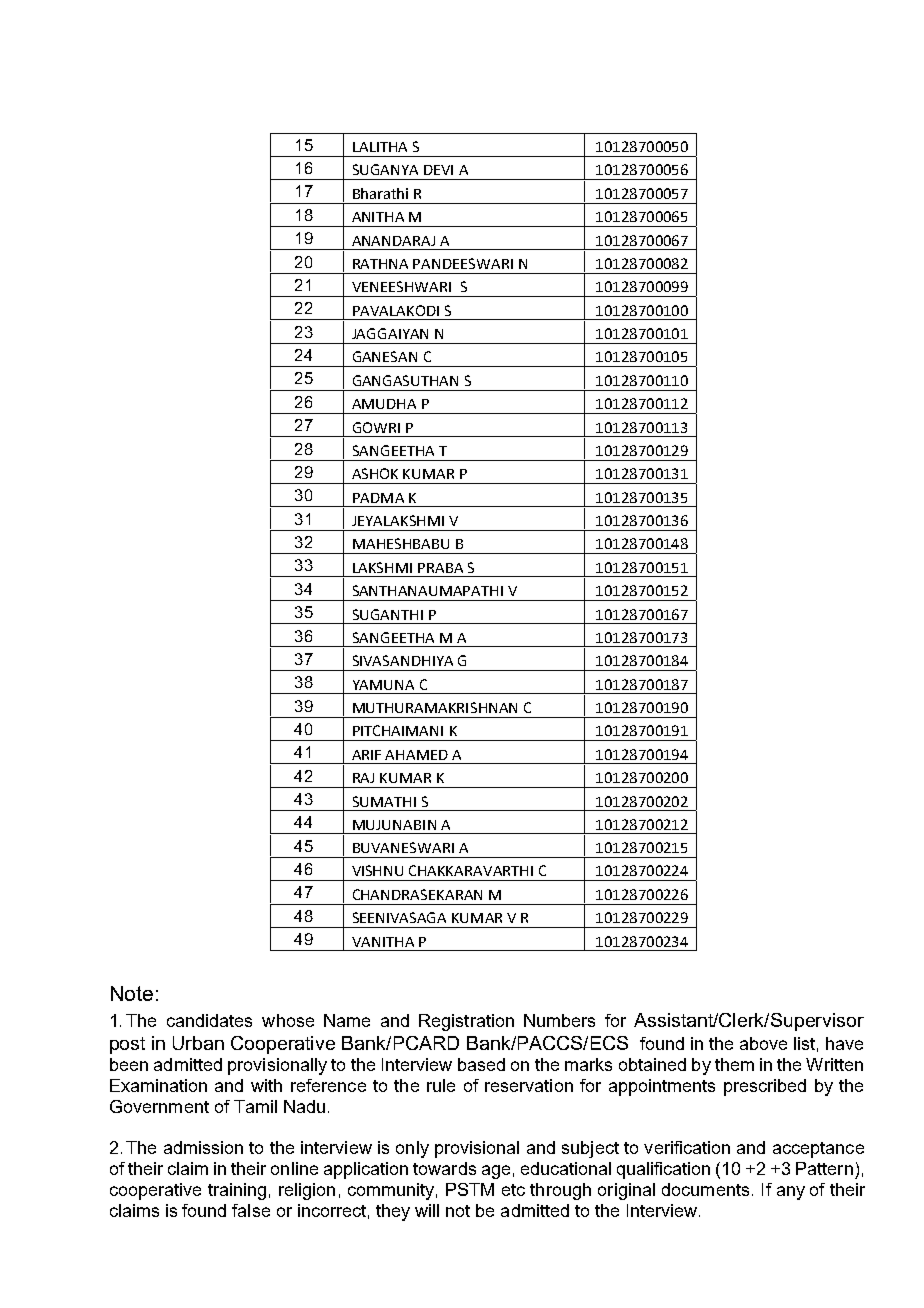 Image resolution: width=924 pixels, height=1308 pixels. What do you see at coordinates (366, 755) in the screenshot?
I see `ARIF` at bounding box center [366, 755].
